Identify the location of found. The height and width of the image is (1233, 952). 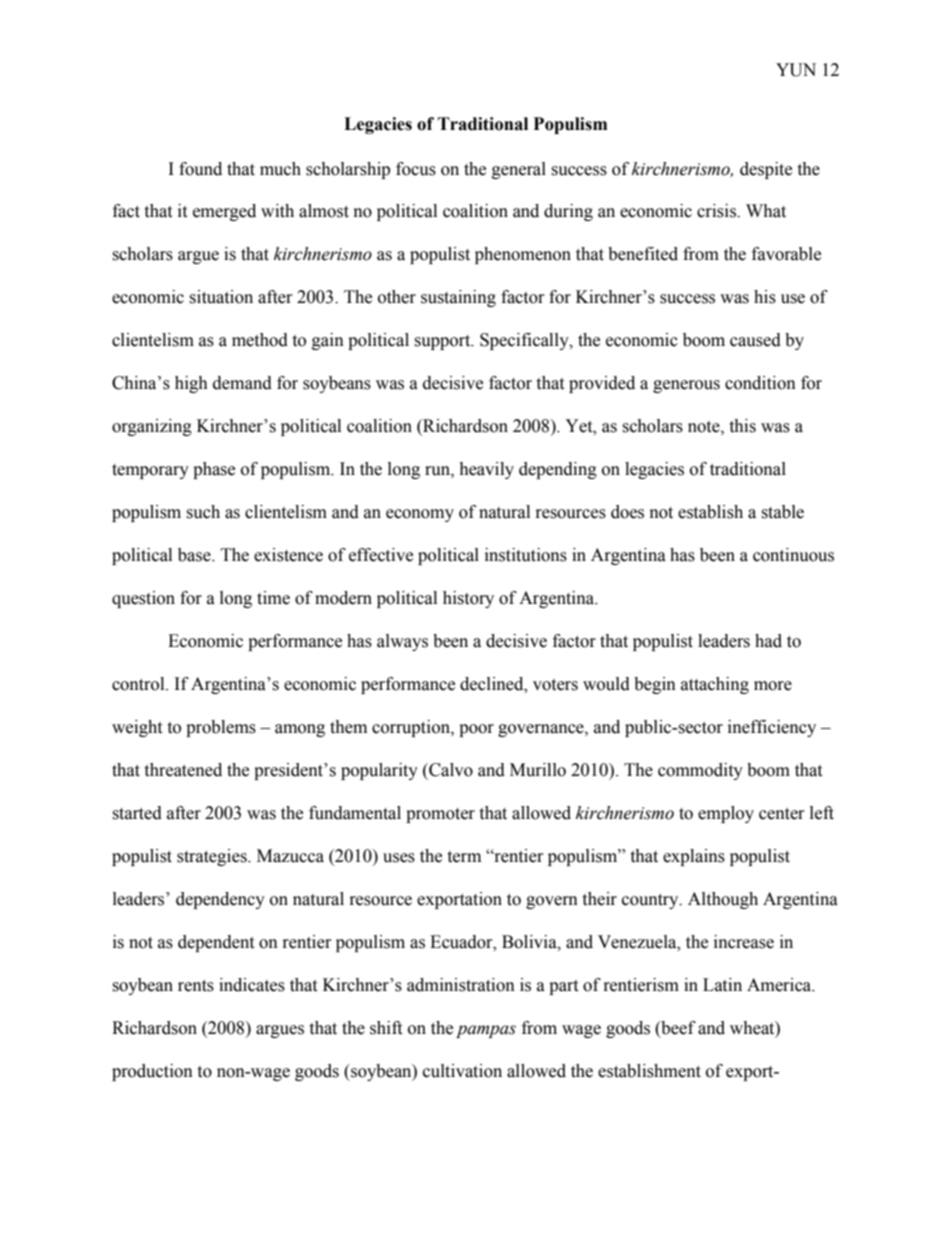
(200, 169).
